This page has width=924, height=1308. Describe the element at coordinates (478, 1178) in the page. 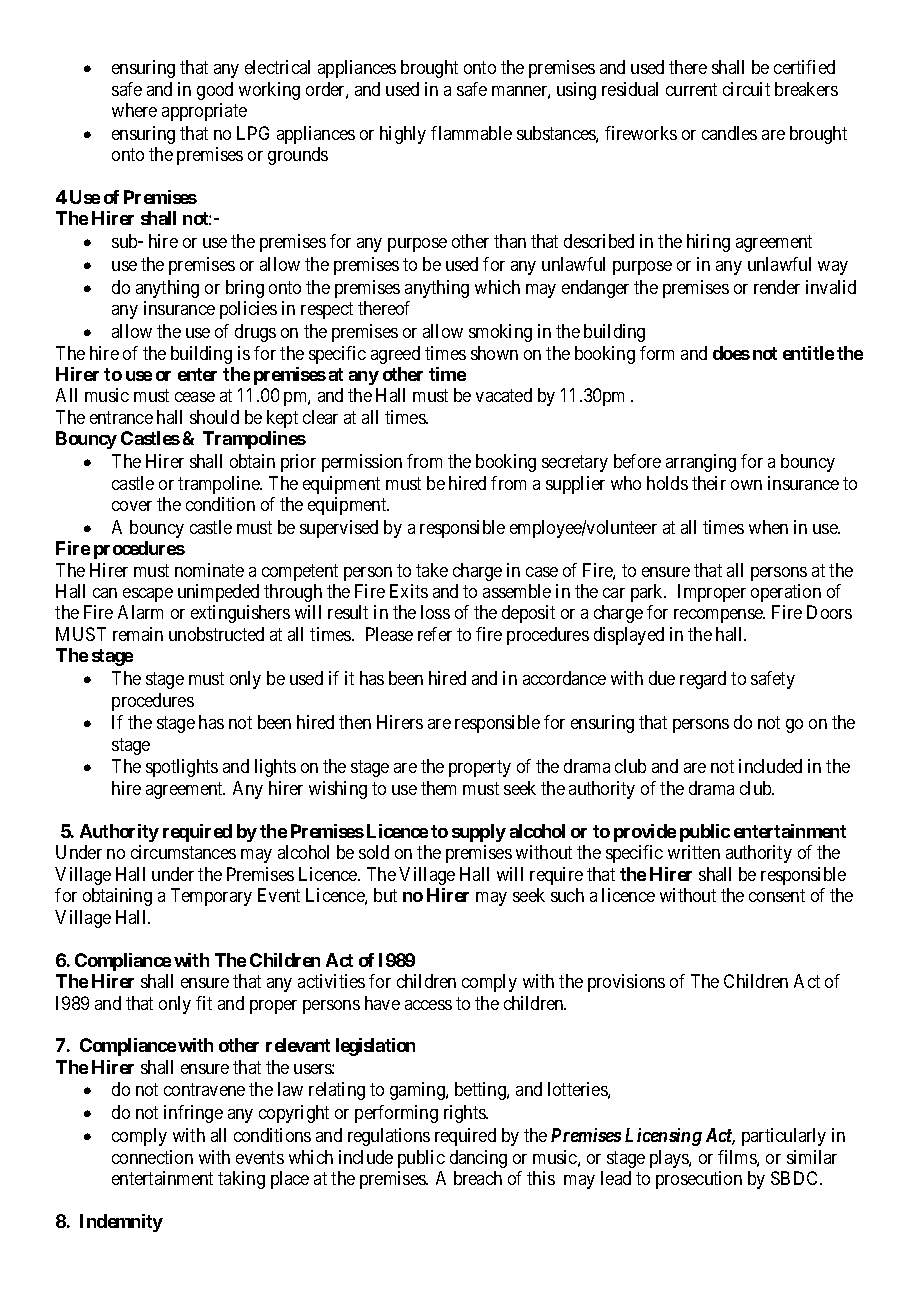

I see `breach` at that location.
